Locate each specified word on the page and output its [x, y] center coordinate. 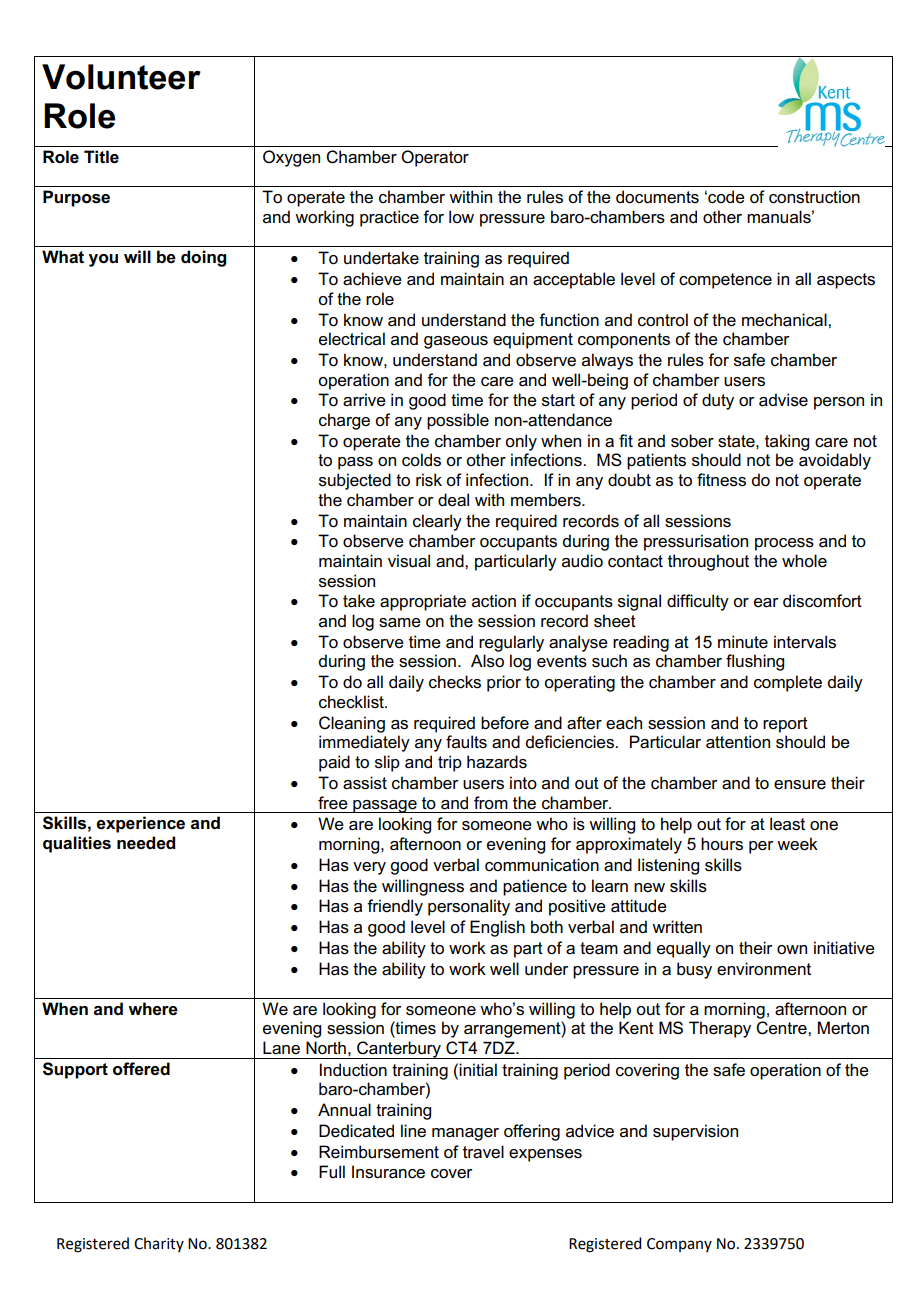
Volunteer [121, 77]
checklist [352, 702]
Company [679, 1245]
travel [483, 1152]
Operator [435, 158]
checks [455, 682]
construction [814, 197]
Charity [159, 1244]
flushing [755, 662]
